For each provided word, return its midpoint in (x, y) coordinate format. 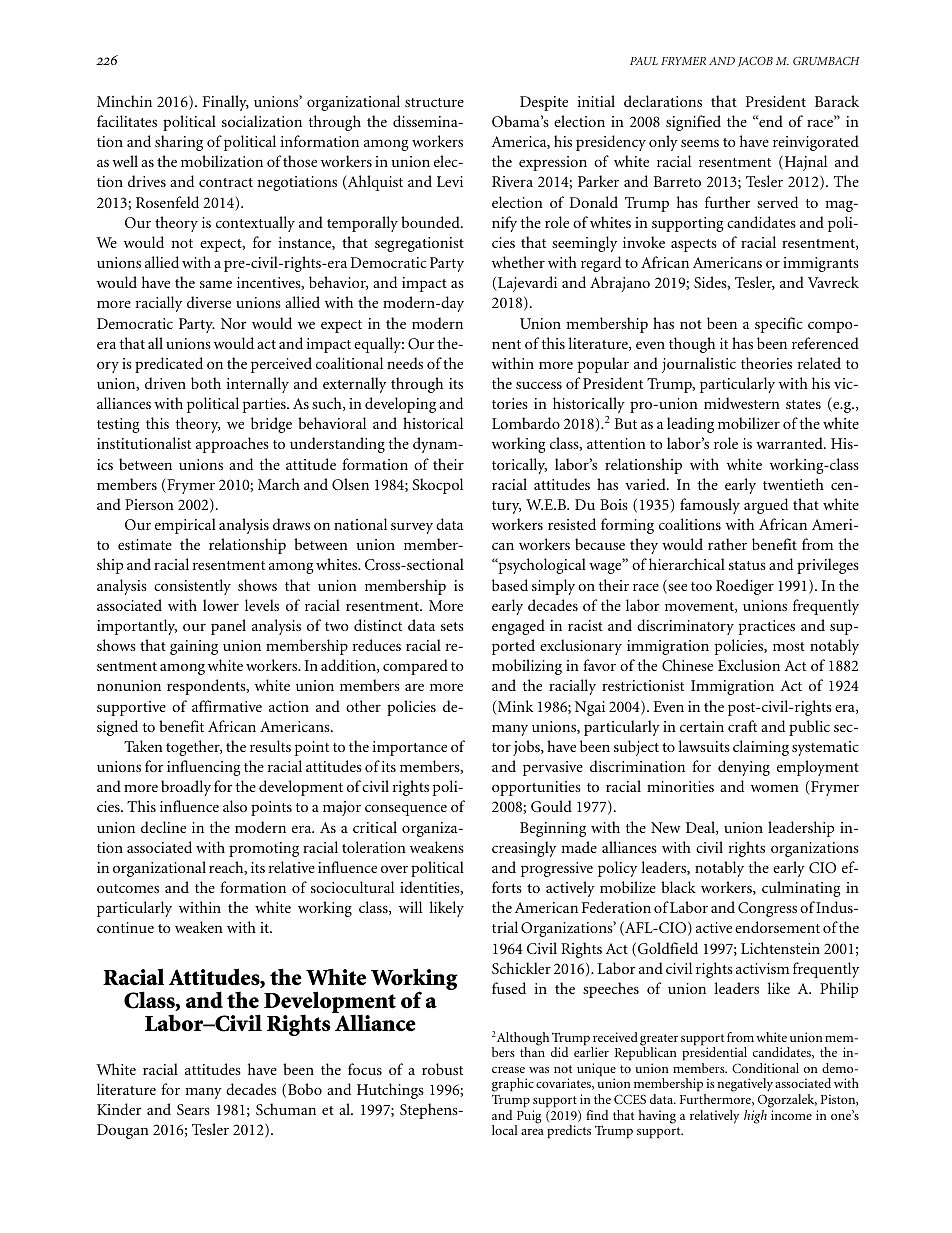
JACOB (755, 62)
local (505, 1130)
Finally (226, 103)
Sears (193, 1109)
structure (434, 102)
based (510, 585)
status (747, 565)
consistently (192, 587)
